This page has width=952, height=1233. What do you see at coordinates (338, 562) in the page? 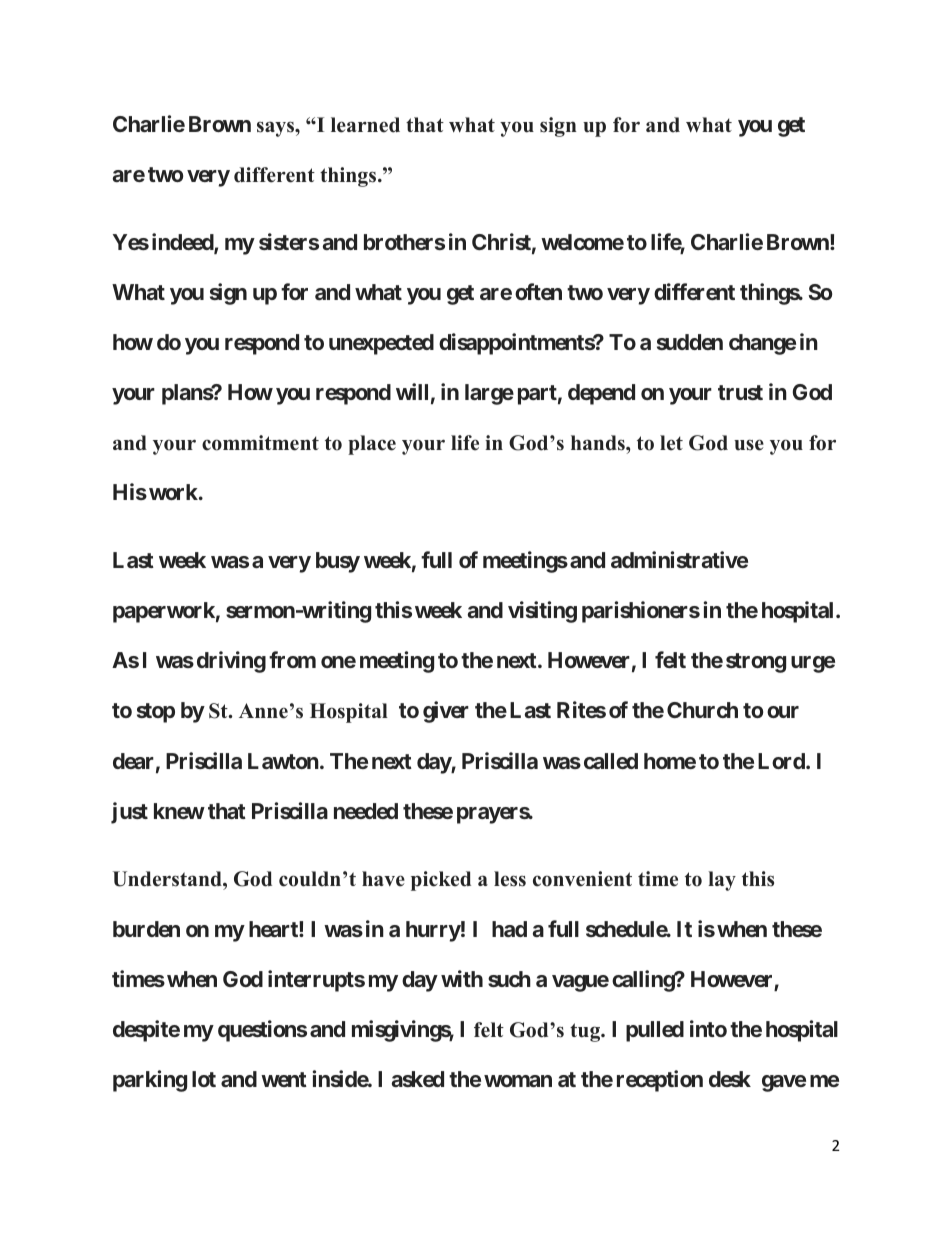
I see `busy` at bounding box center [338, 562].
